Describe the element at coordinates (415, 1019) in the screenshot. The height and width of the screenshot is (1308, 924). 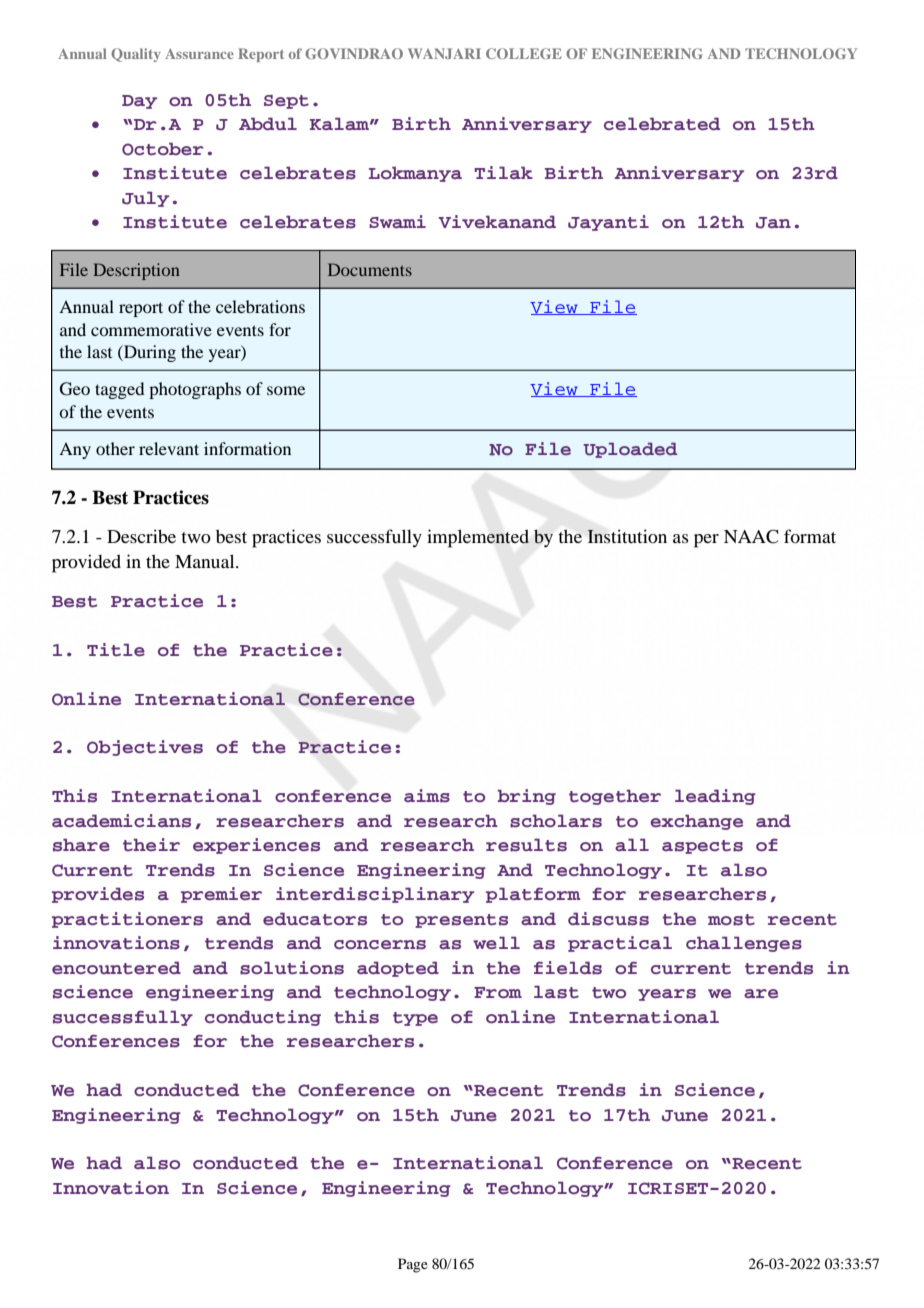
I see `type` at that location.
